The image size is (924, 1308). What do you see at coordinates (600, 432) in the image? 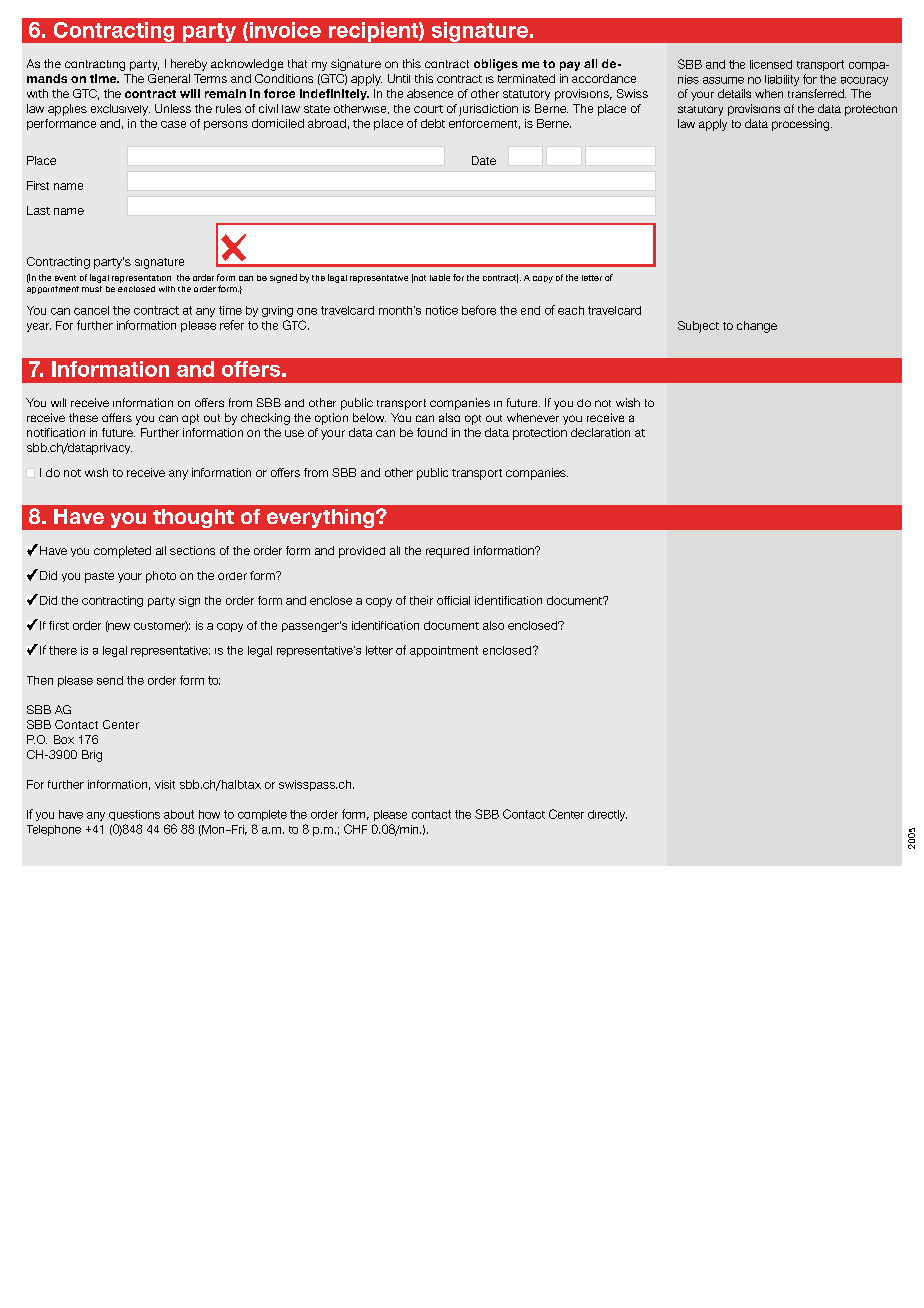
I see `declaration` at bounding box center [600, 432].
